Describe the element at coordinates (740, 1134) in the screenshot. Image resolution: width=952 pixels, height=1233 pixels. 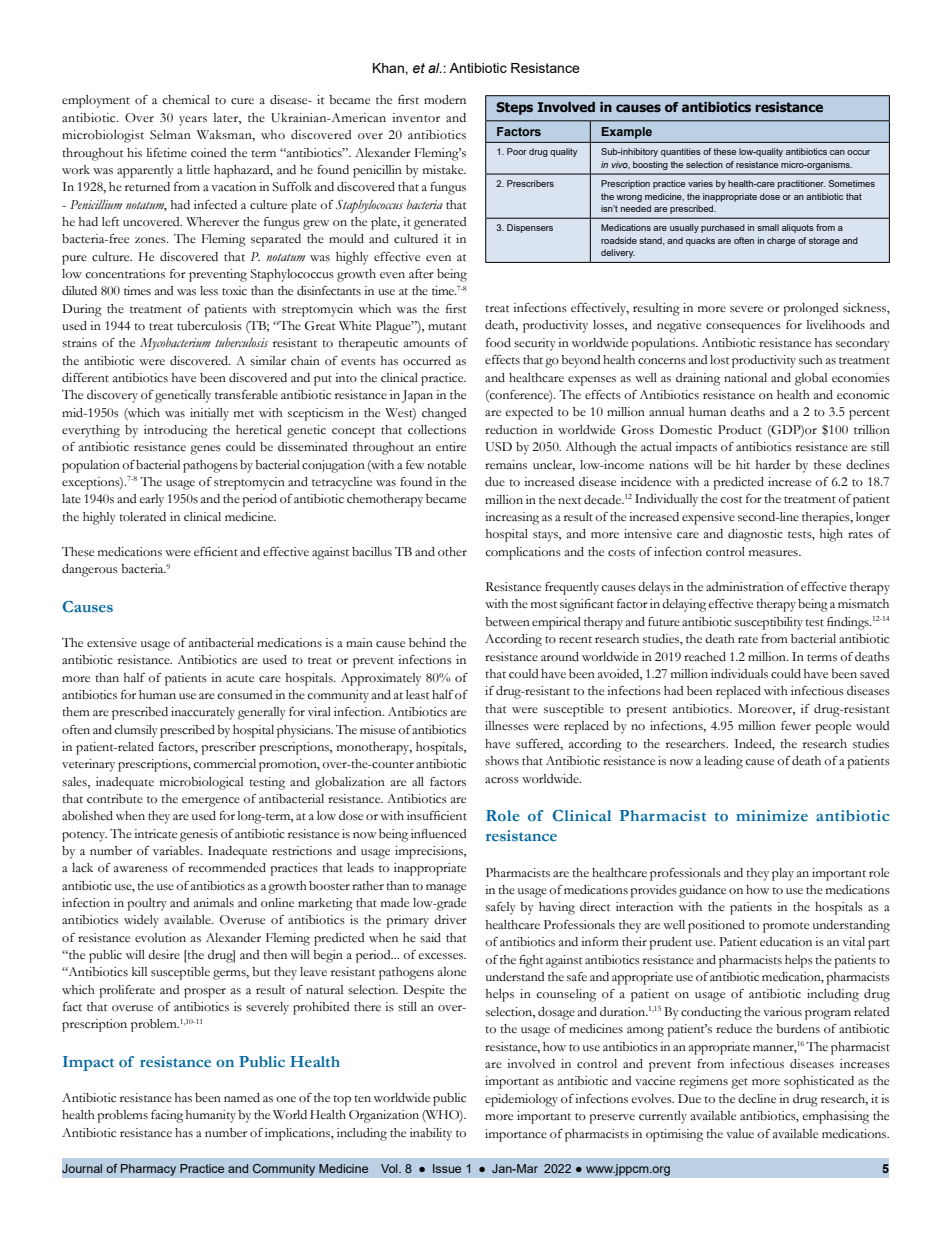
I see `value` at that location.
